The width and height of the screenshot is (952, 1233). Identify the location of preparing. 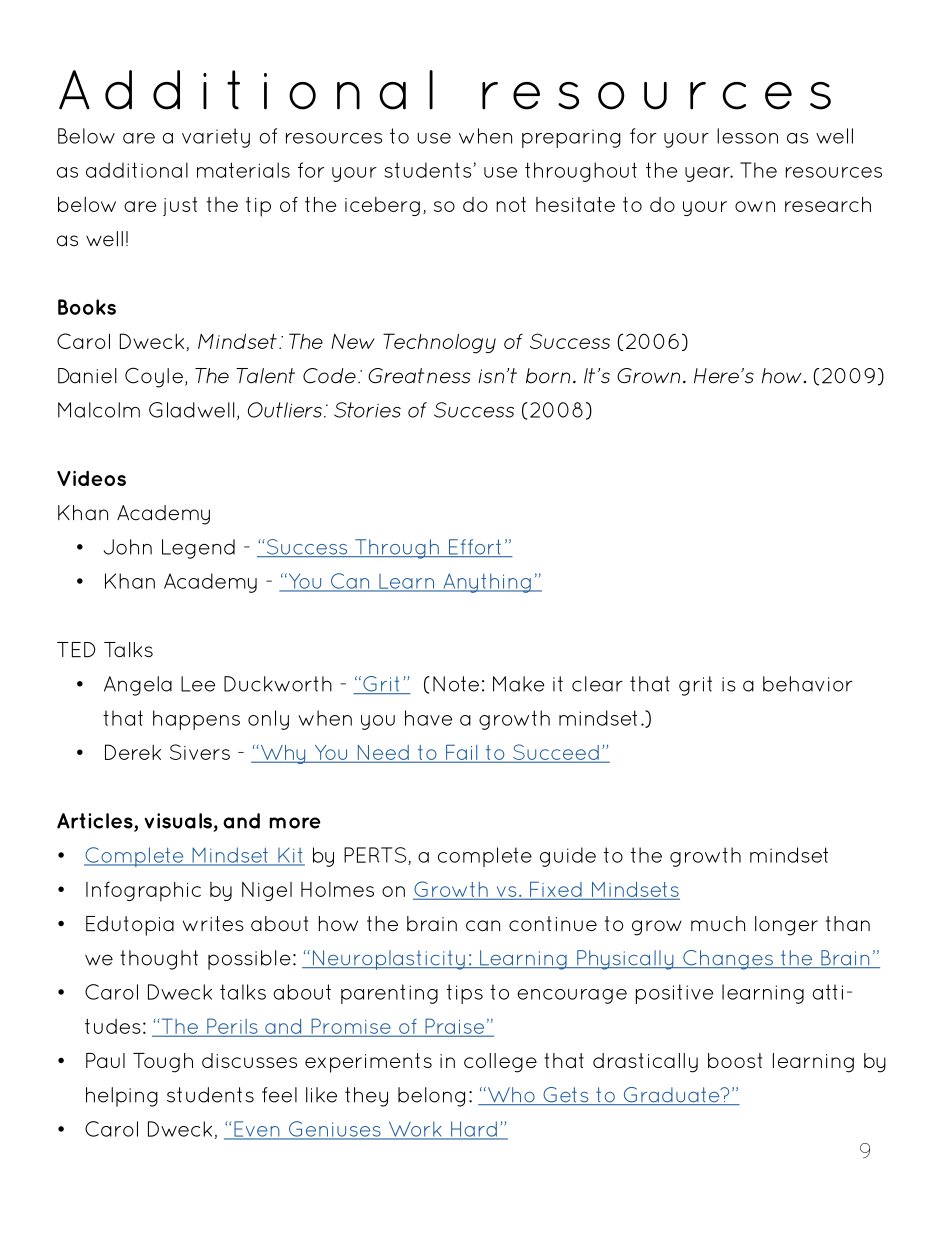
(571, 138).
